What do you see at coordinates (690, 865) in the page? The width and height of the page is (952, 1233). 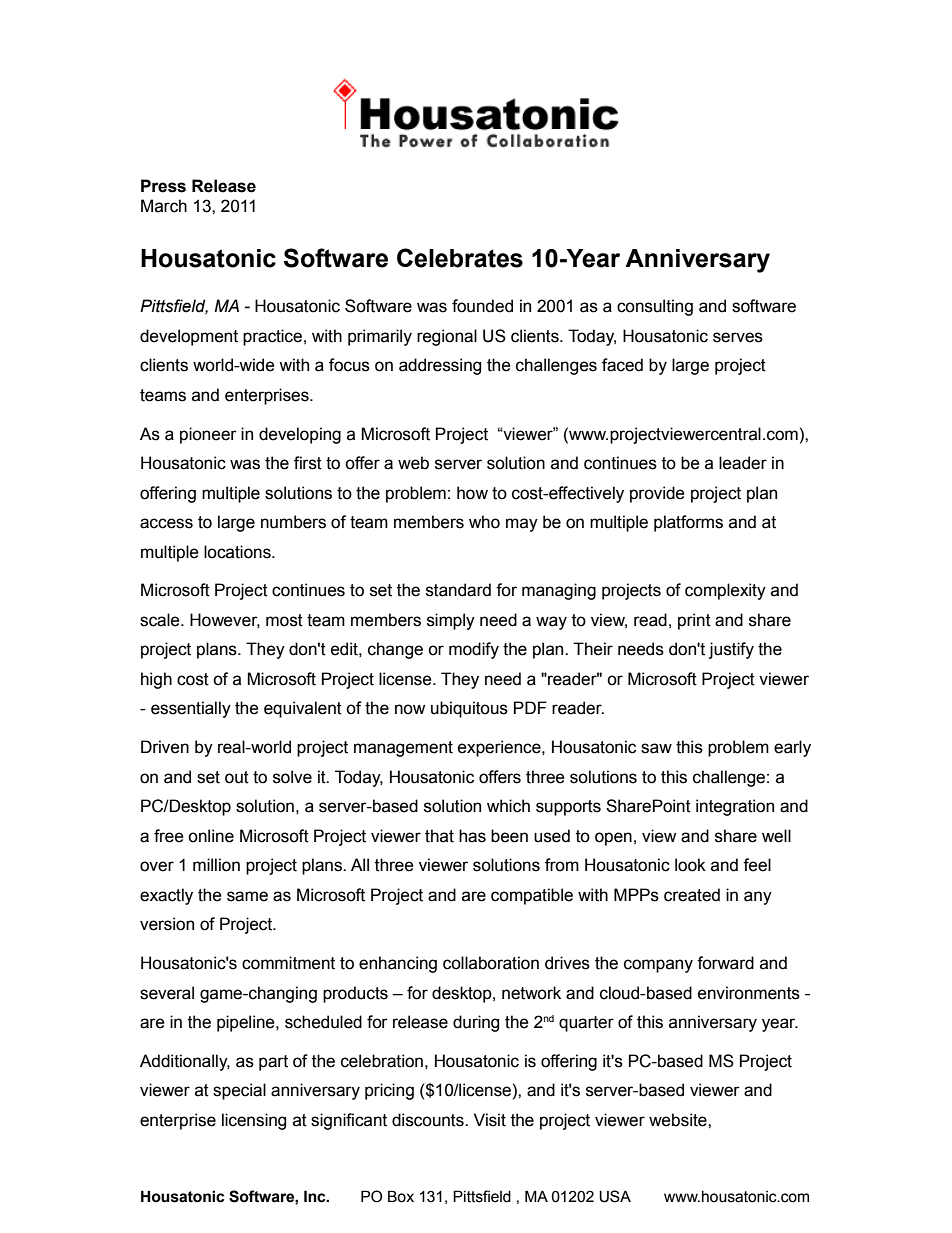 I see `look` at bounding box center [690, 865].
